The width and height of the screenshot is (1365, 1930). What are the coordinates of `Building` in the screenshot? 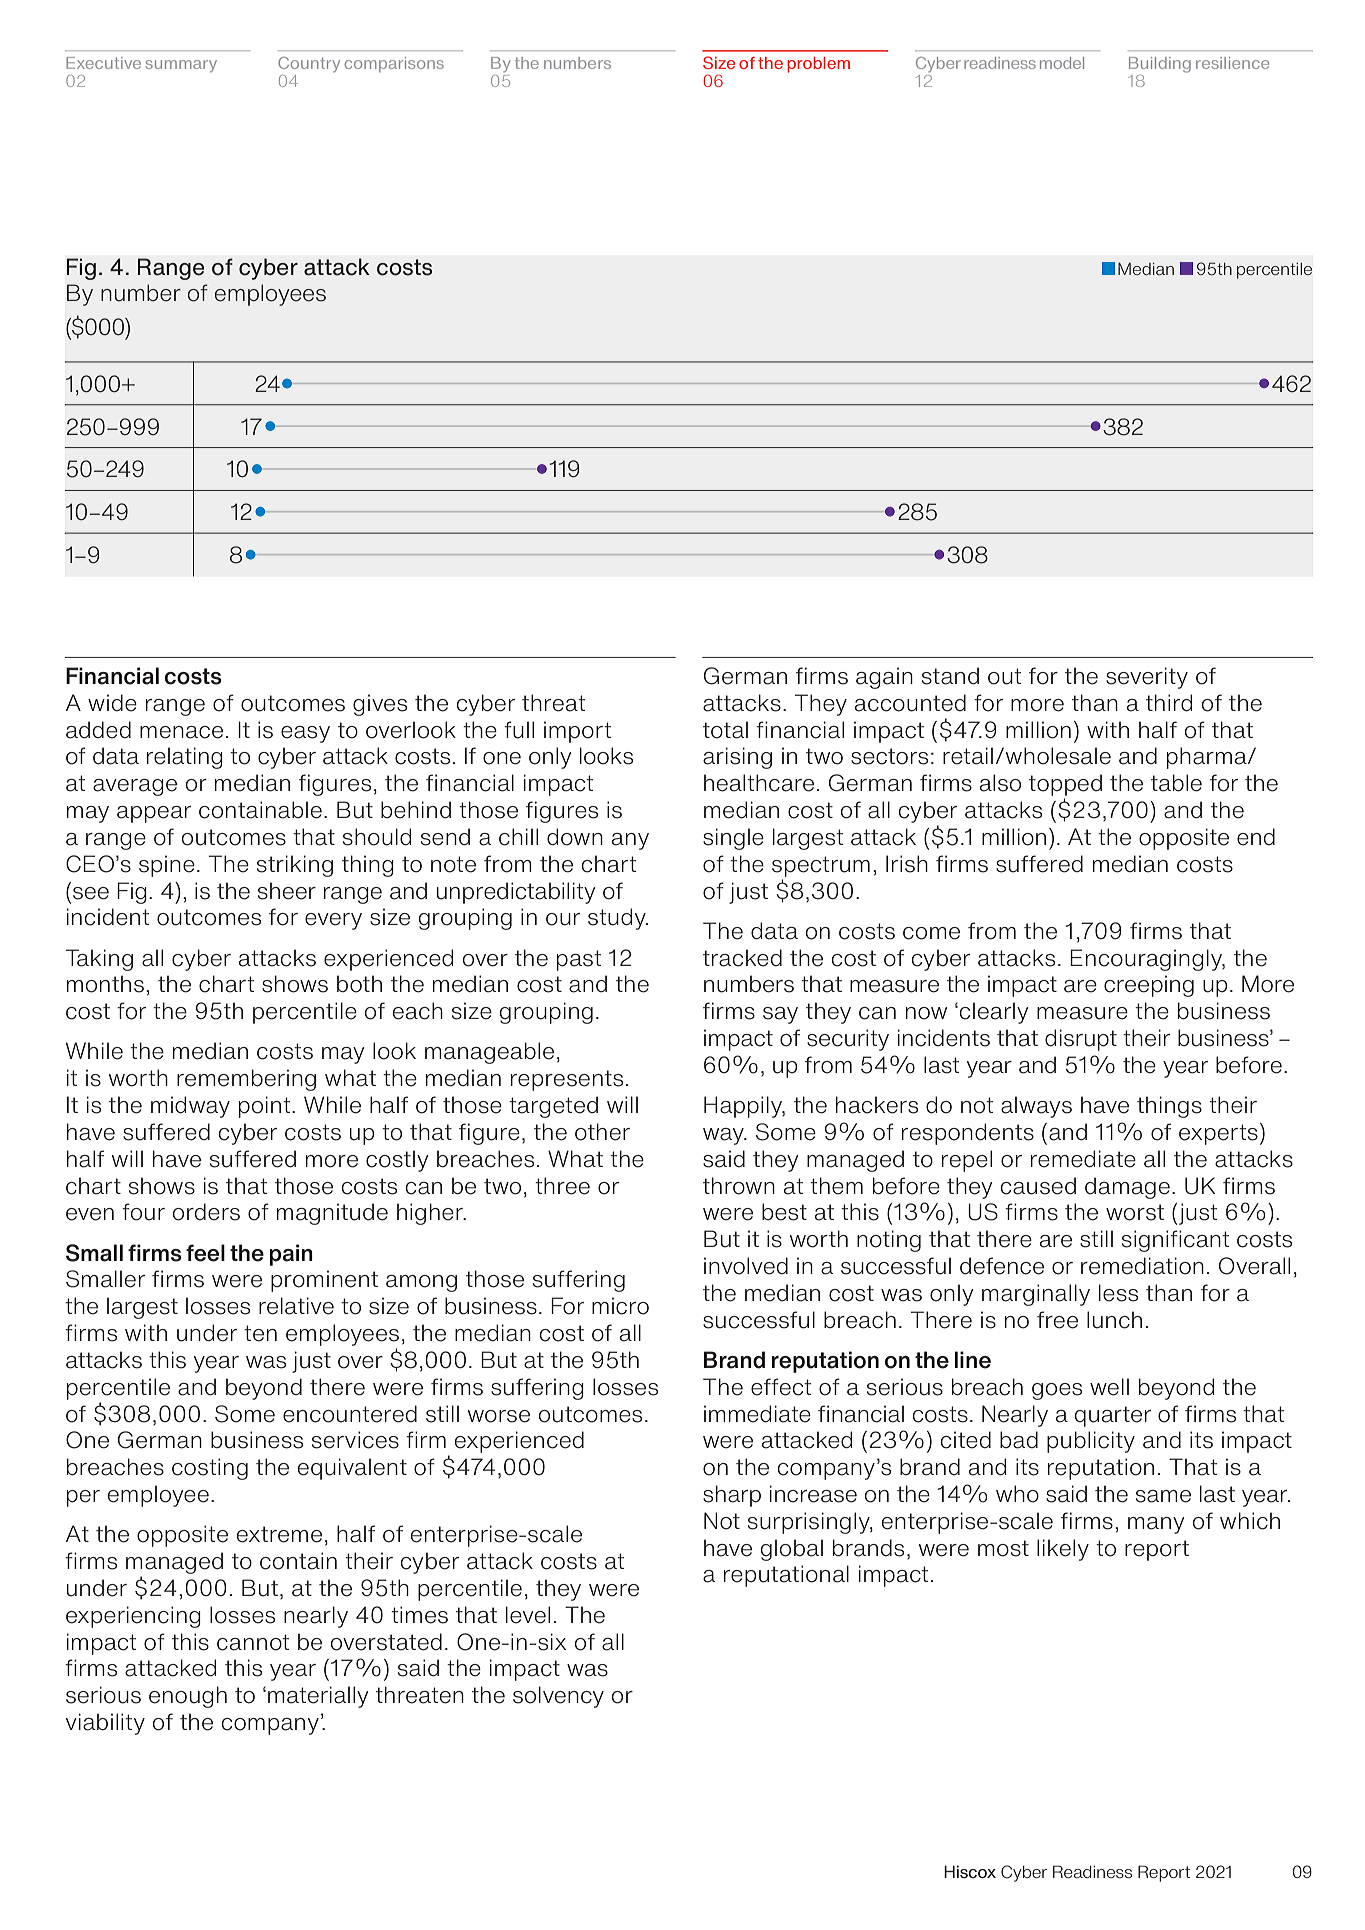 It's located at (1160, 65).
